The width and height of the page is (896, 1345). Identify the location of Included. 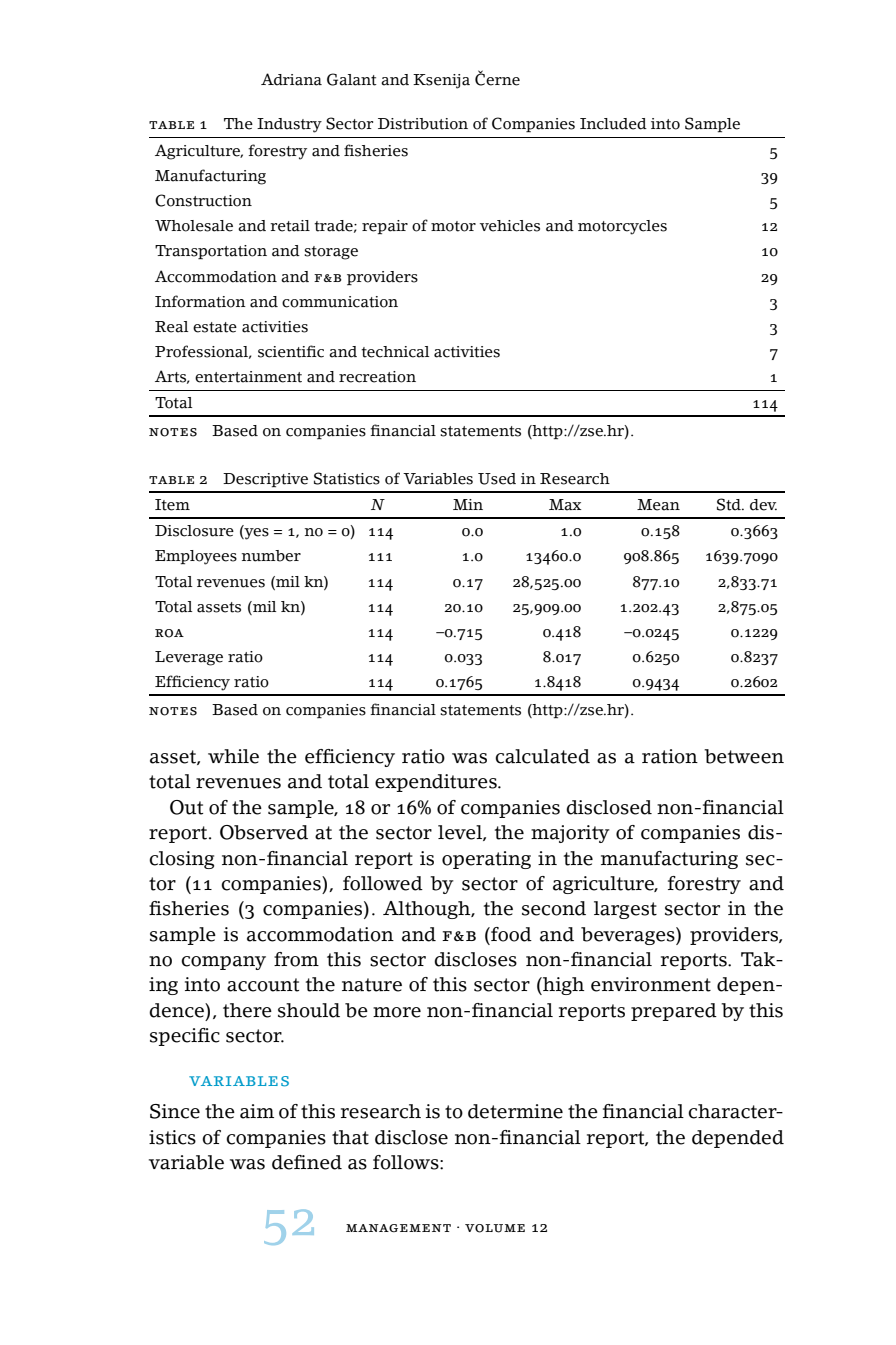
(613, 124).
